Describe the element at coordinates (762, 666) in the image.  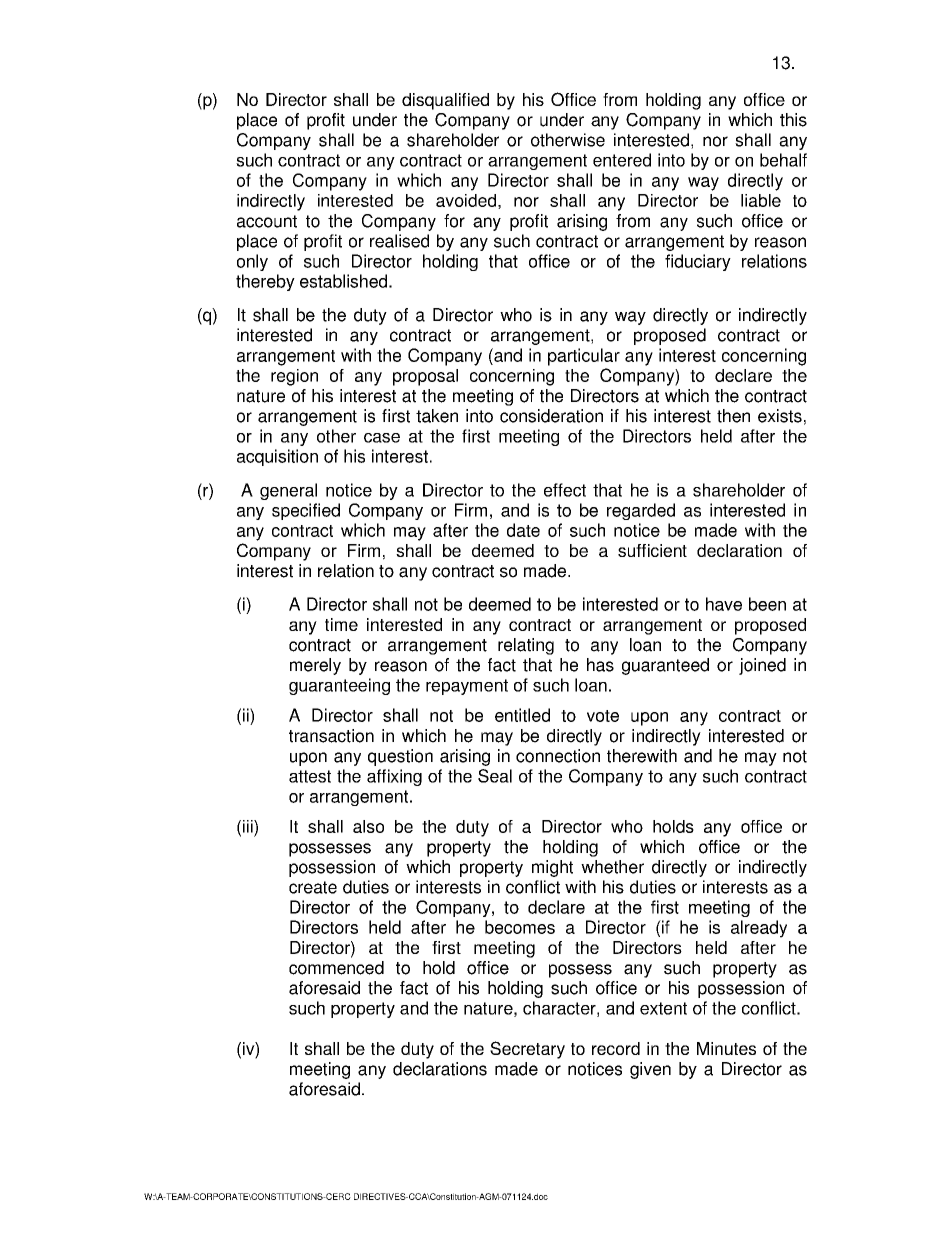
I see `joined` at that location.
